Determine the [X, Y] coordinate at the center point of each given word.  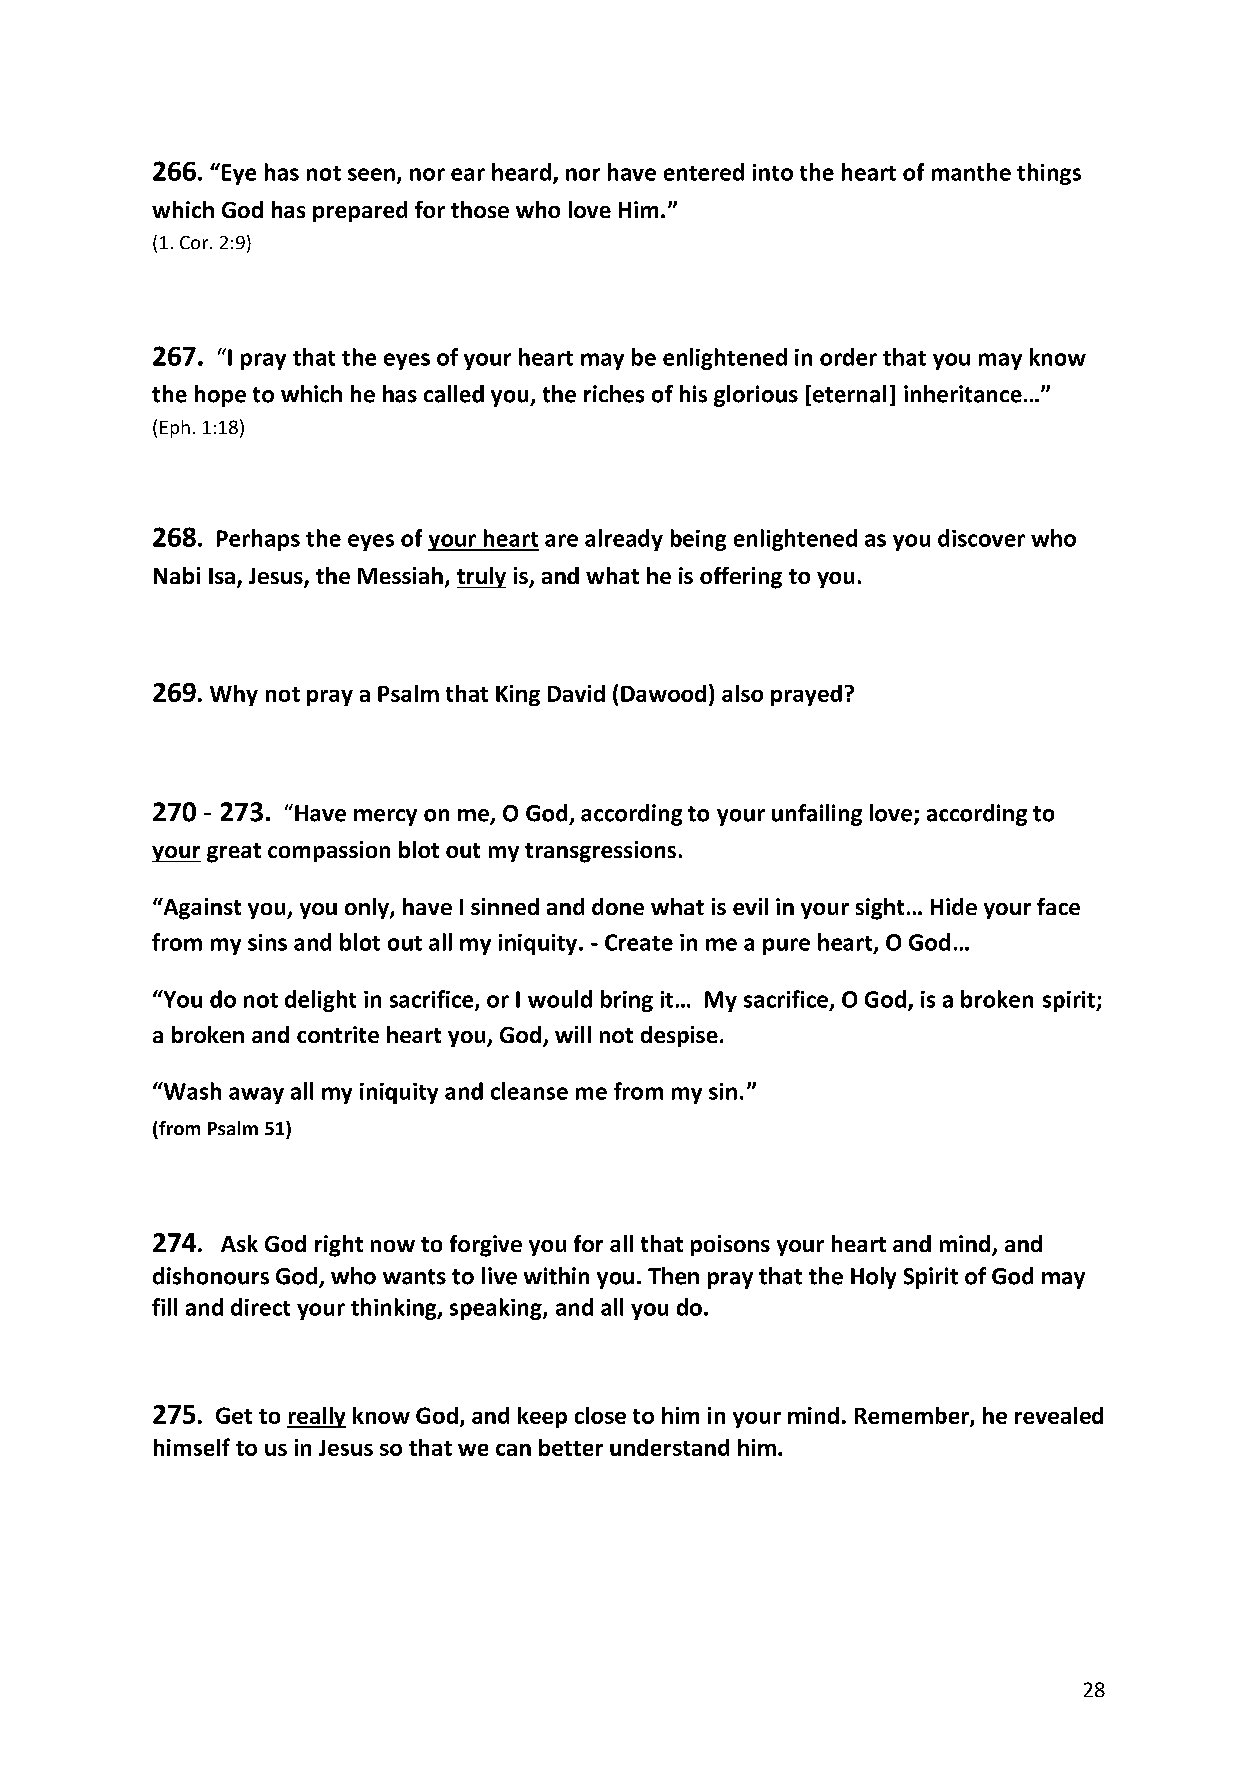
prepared [360, 211]
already [624, 540]
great [234, 853]
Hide [954, 906]
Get [234, 1415]
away [256, 1095]
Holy [873, 1278]
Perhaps [258, 540]
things [1049, 174]
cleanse [529, 1091]
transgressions [600, 852]
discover [981, 538]
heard [521, 172]
